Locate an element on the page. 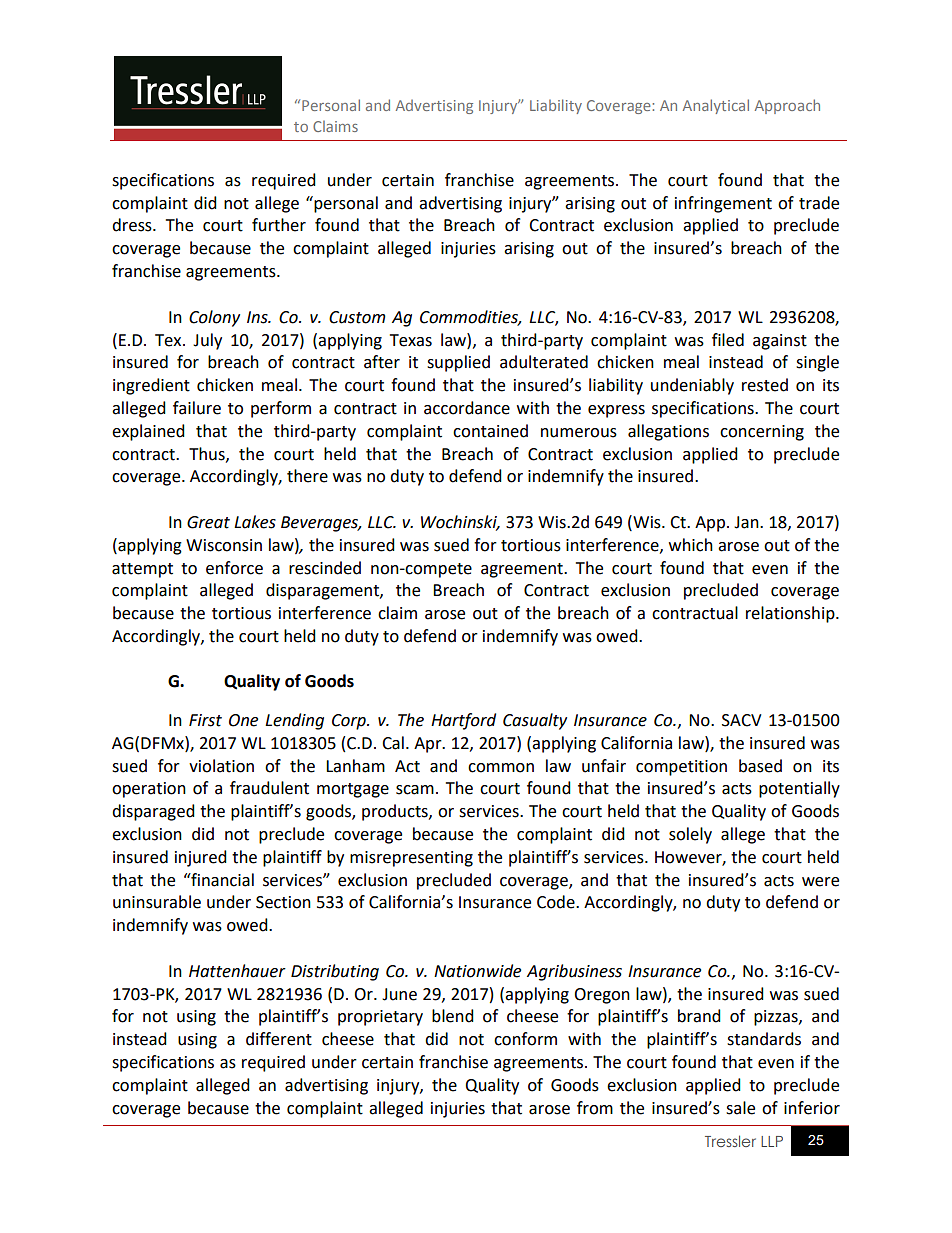  misrepresenting is located at coordinates (411, 859).
